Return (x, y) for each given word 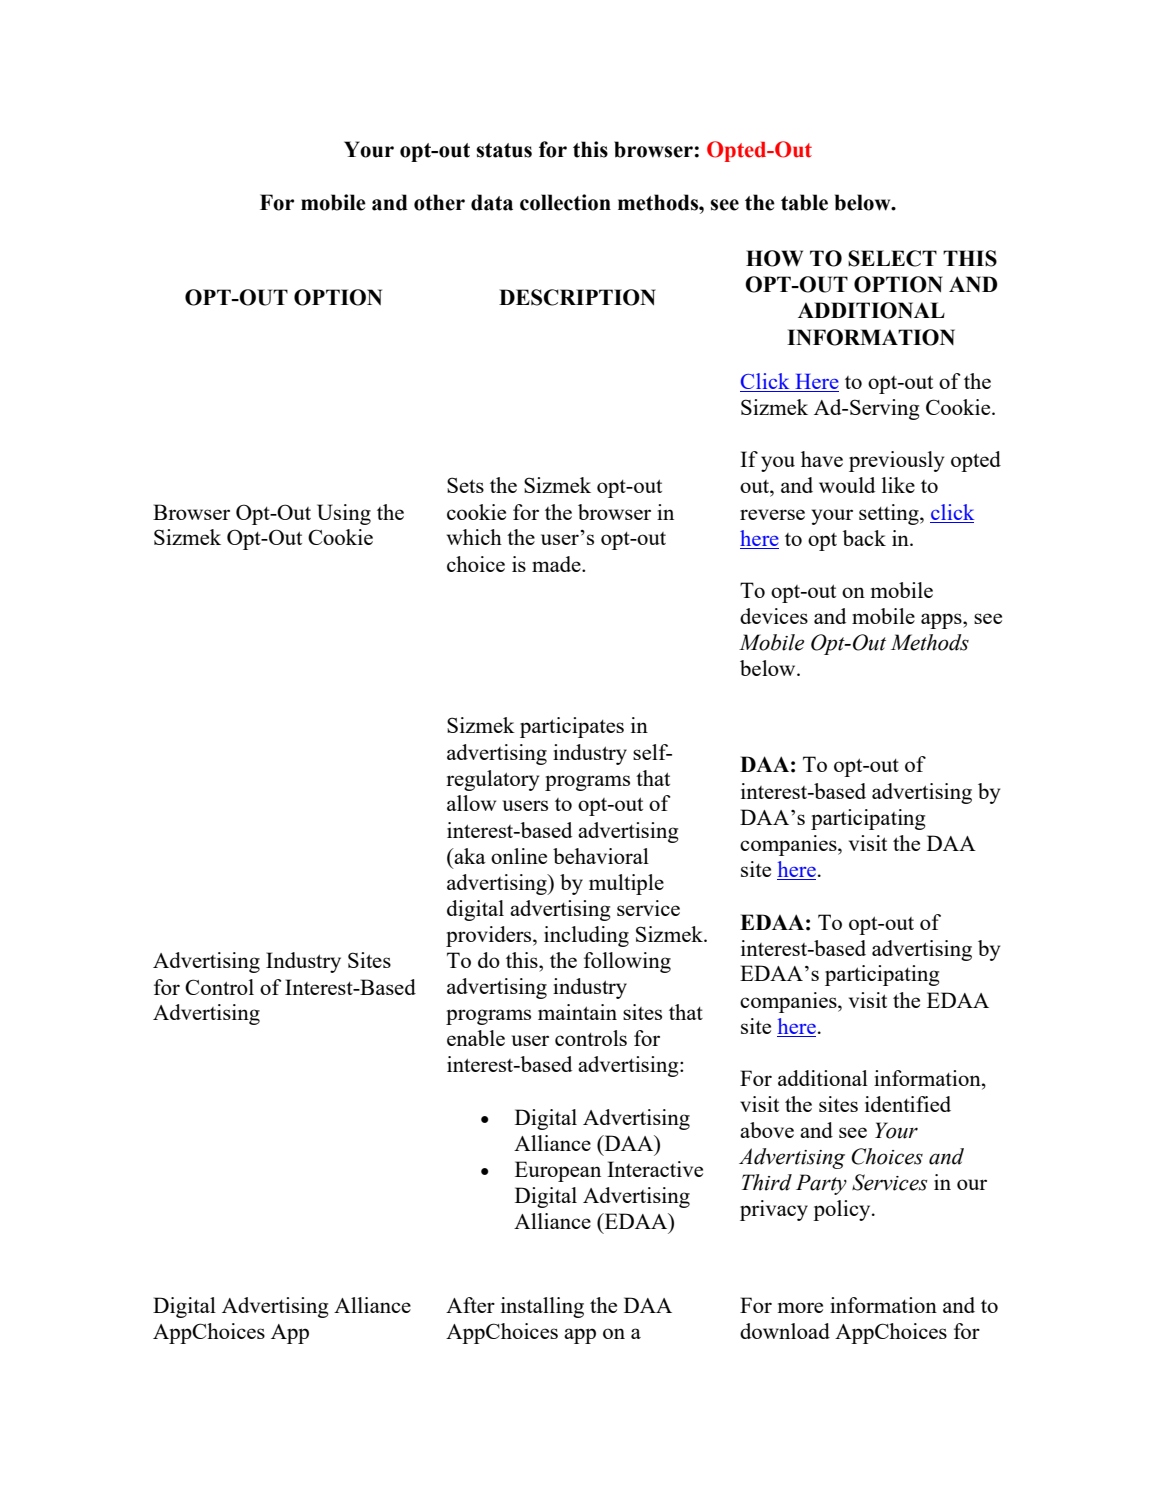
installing (542, 1307)
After (470, 1305)
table (804, 202)
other (439, 202)
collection (565, 202)
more (800, 1307)
